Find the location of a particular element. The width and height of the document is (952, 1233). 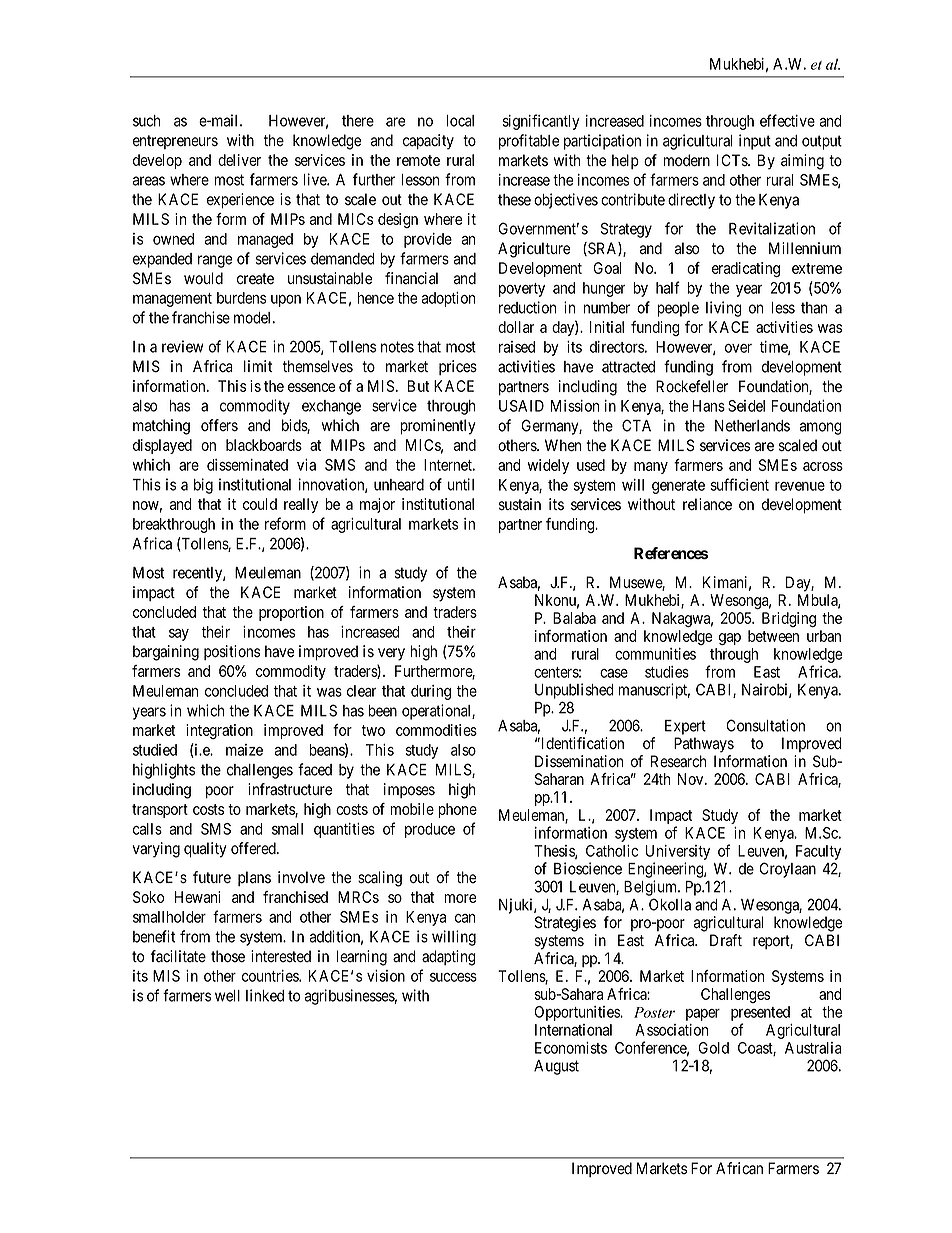

Bridging is located at coordinates (789, 619).
